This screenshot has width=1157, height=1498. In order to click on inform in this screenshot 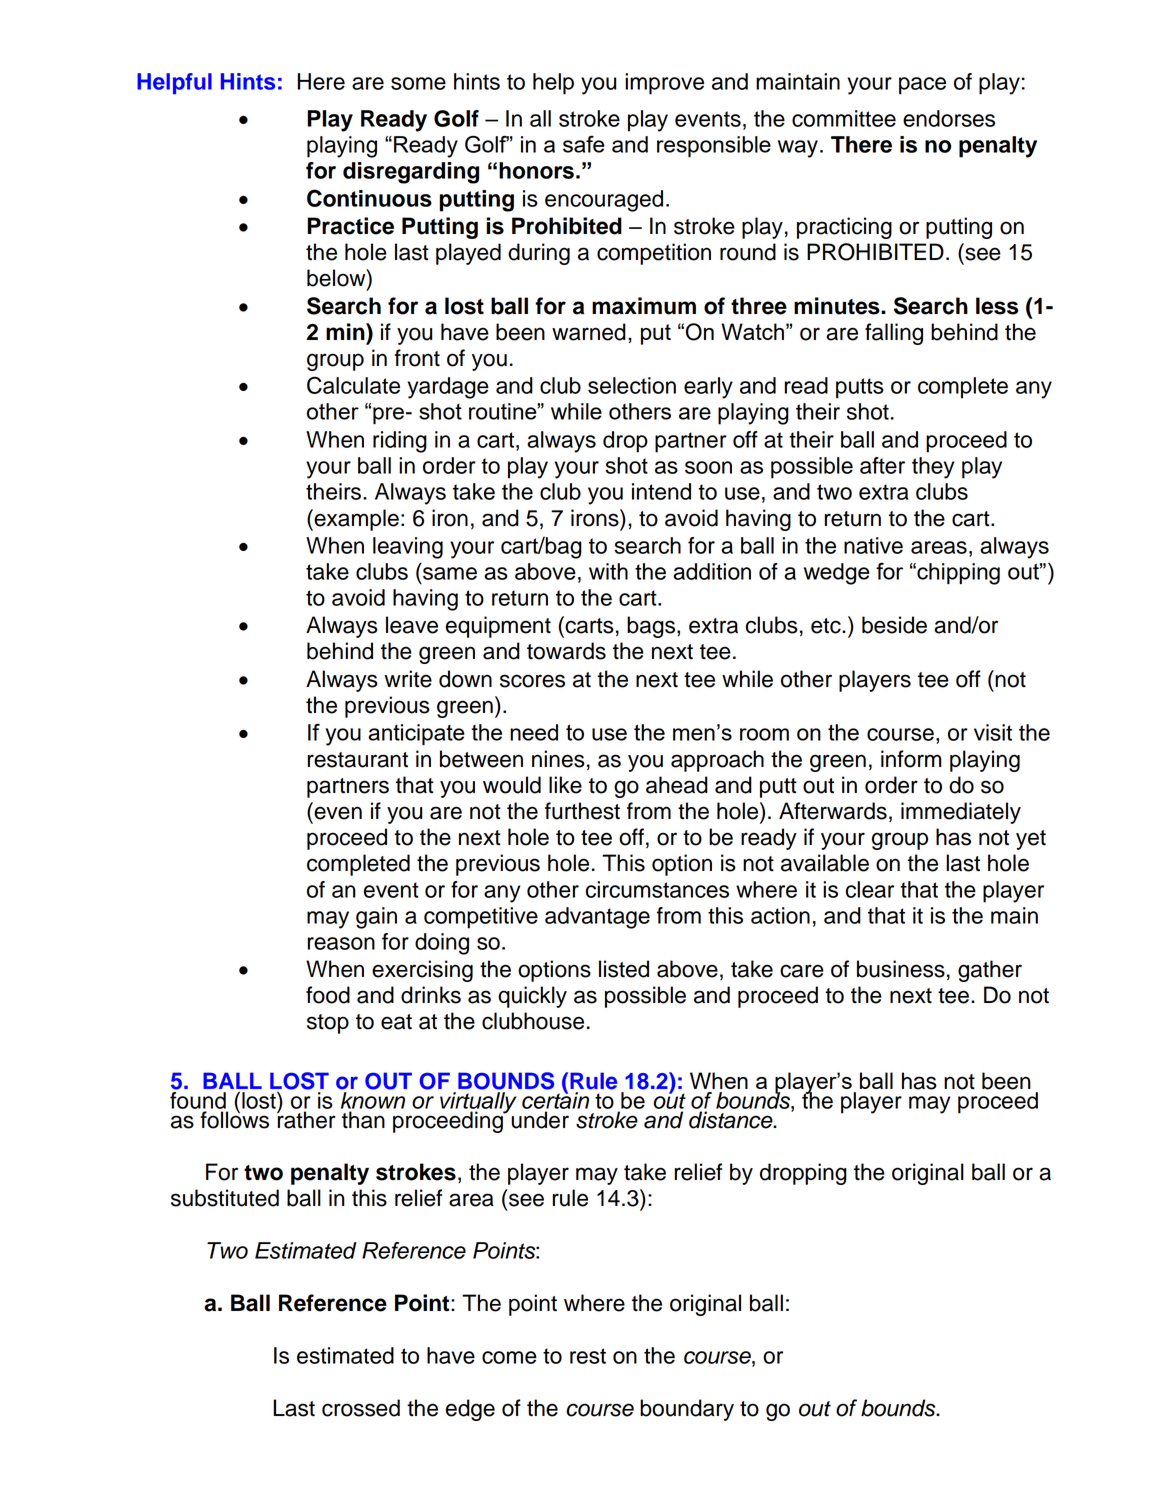, I will do `click(911, 759)`.
